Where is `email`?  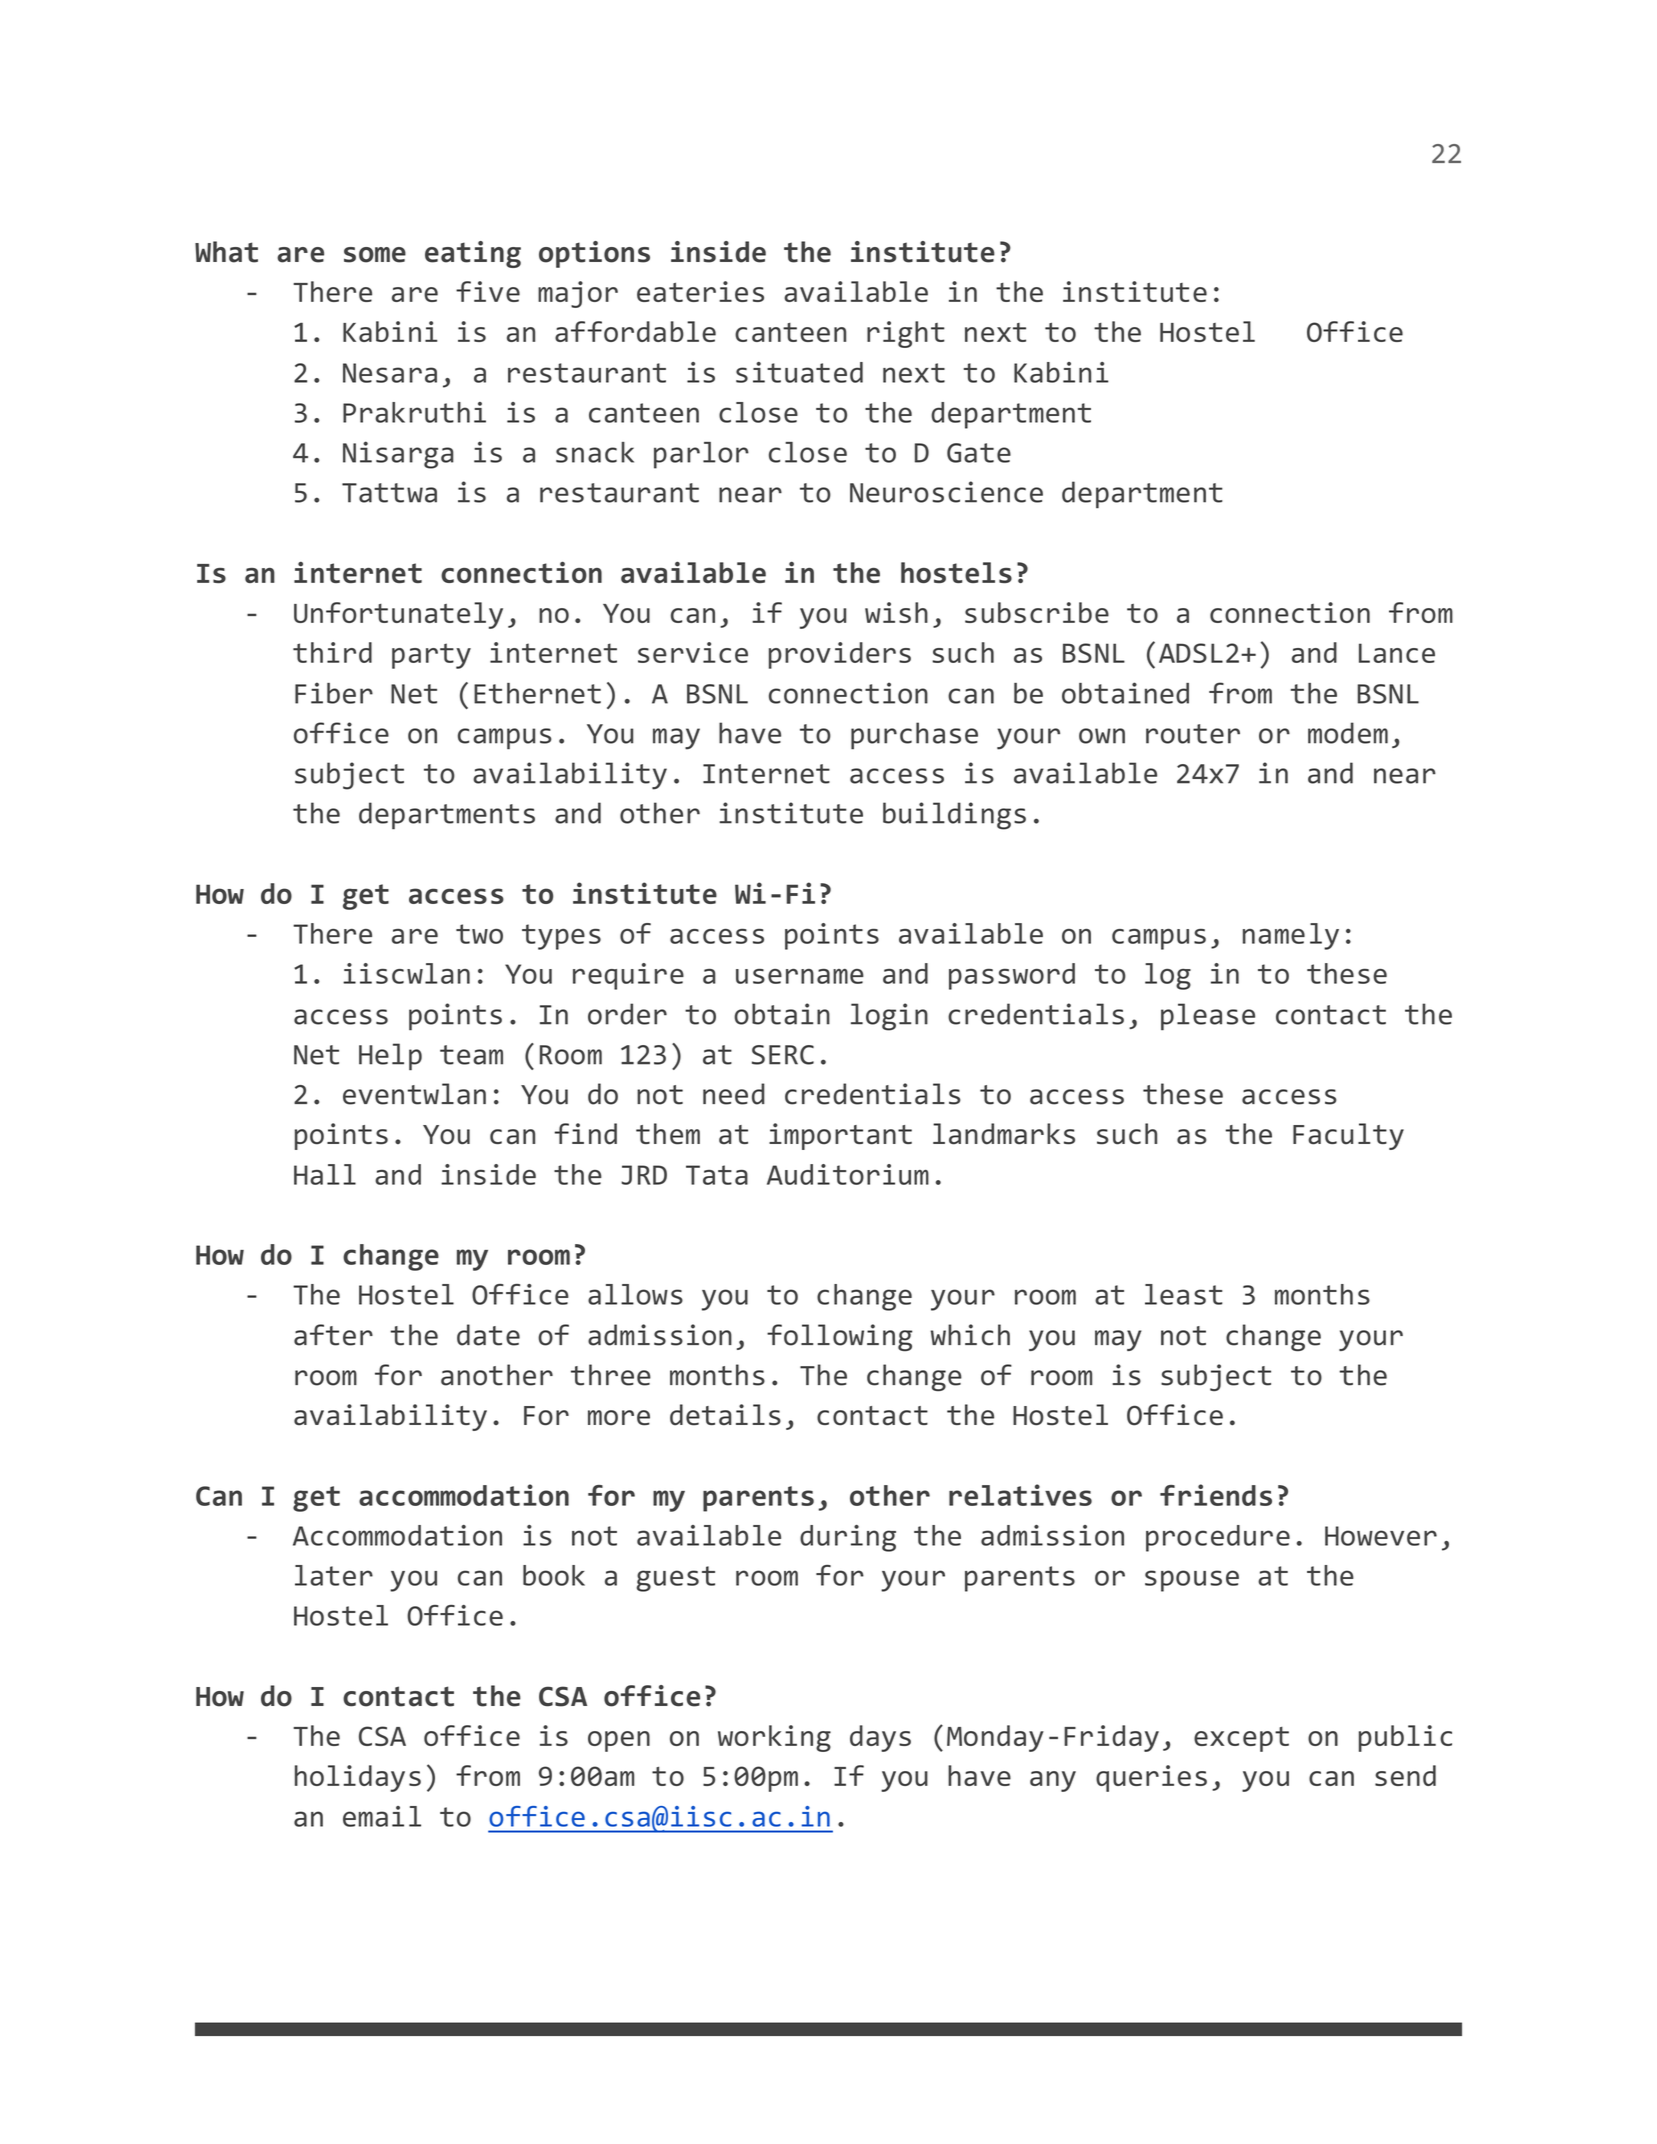
email is located at coordinates (382, 1816).
